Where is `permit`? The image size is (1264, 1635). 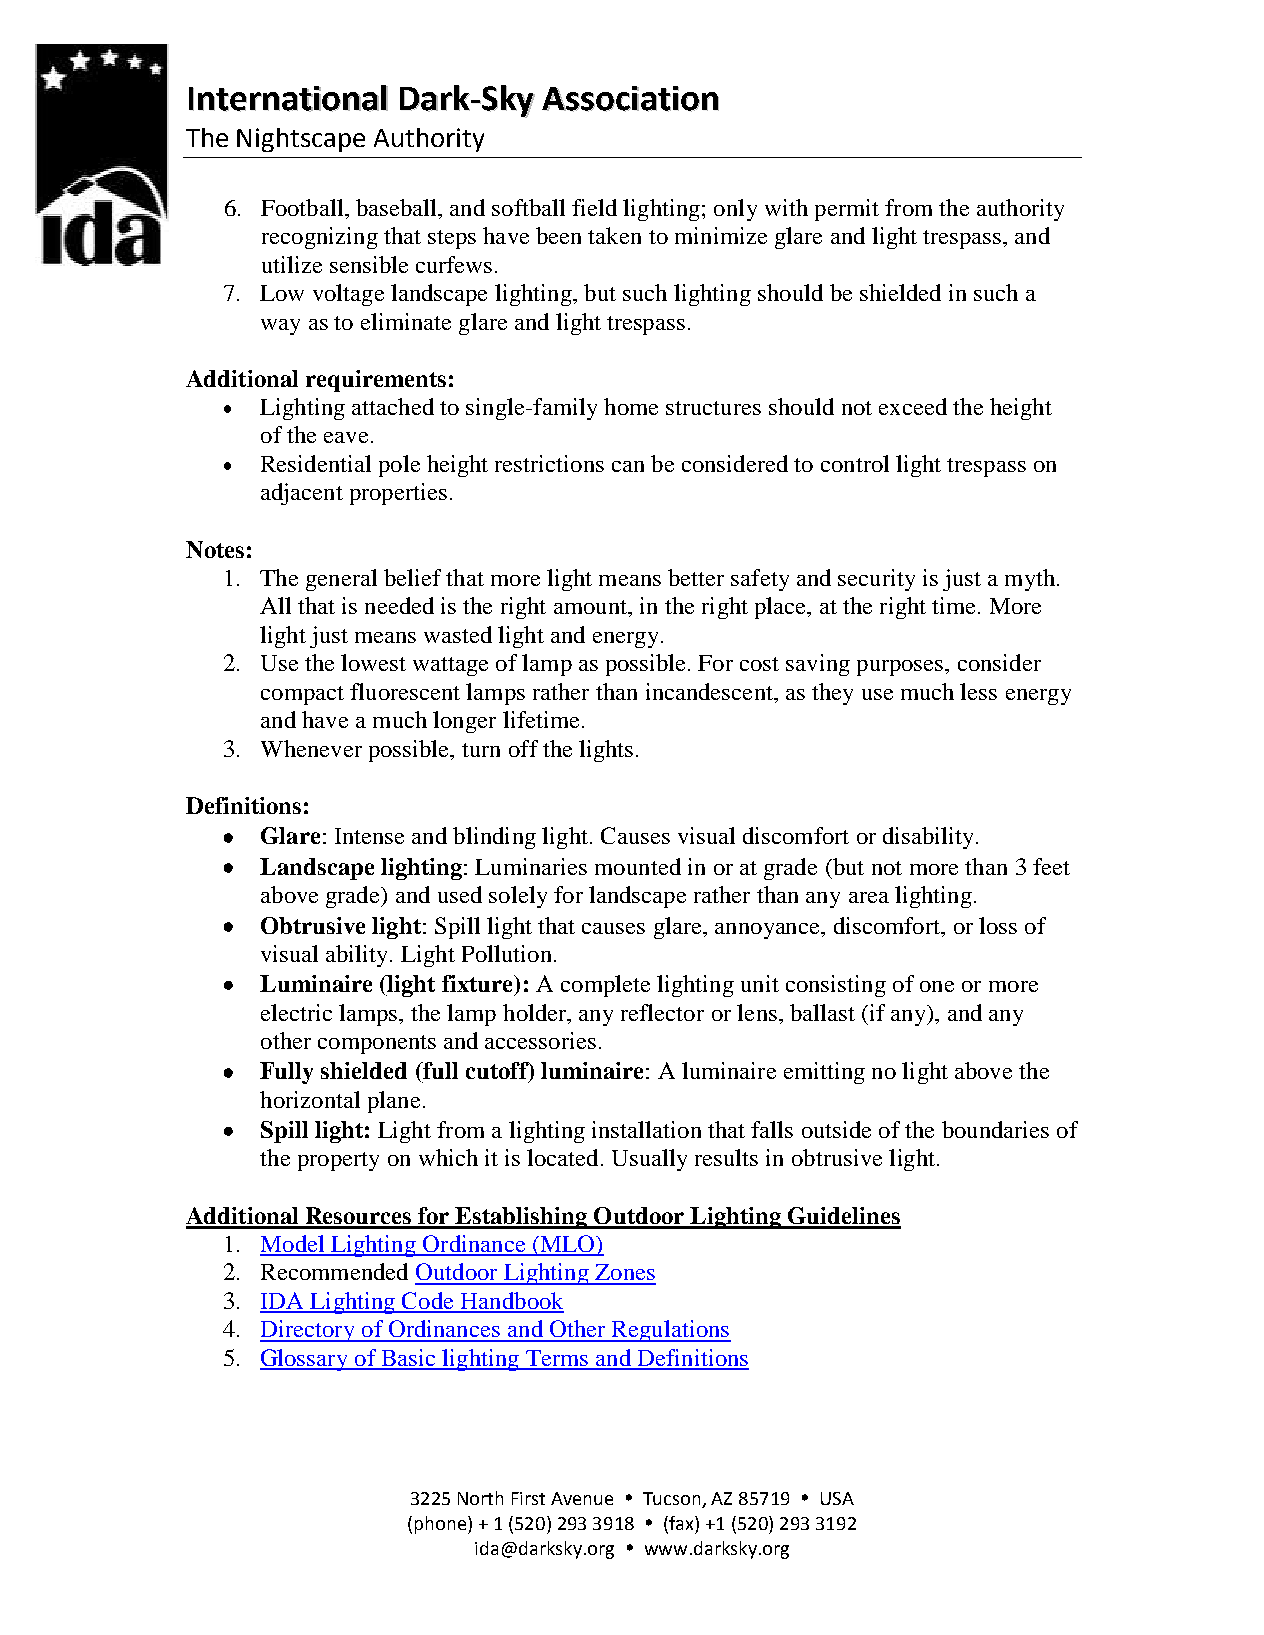 permit is located at coordinates (847, 210).
